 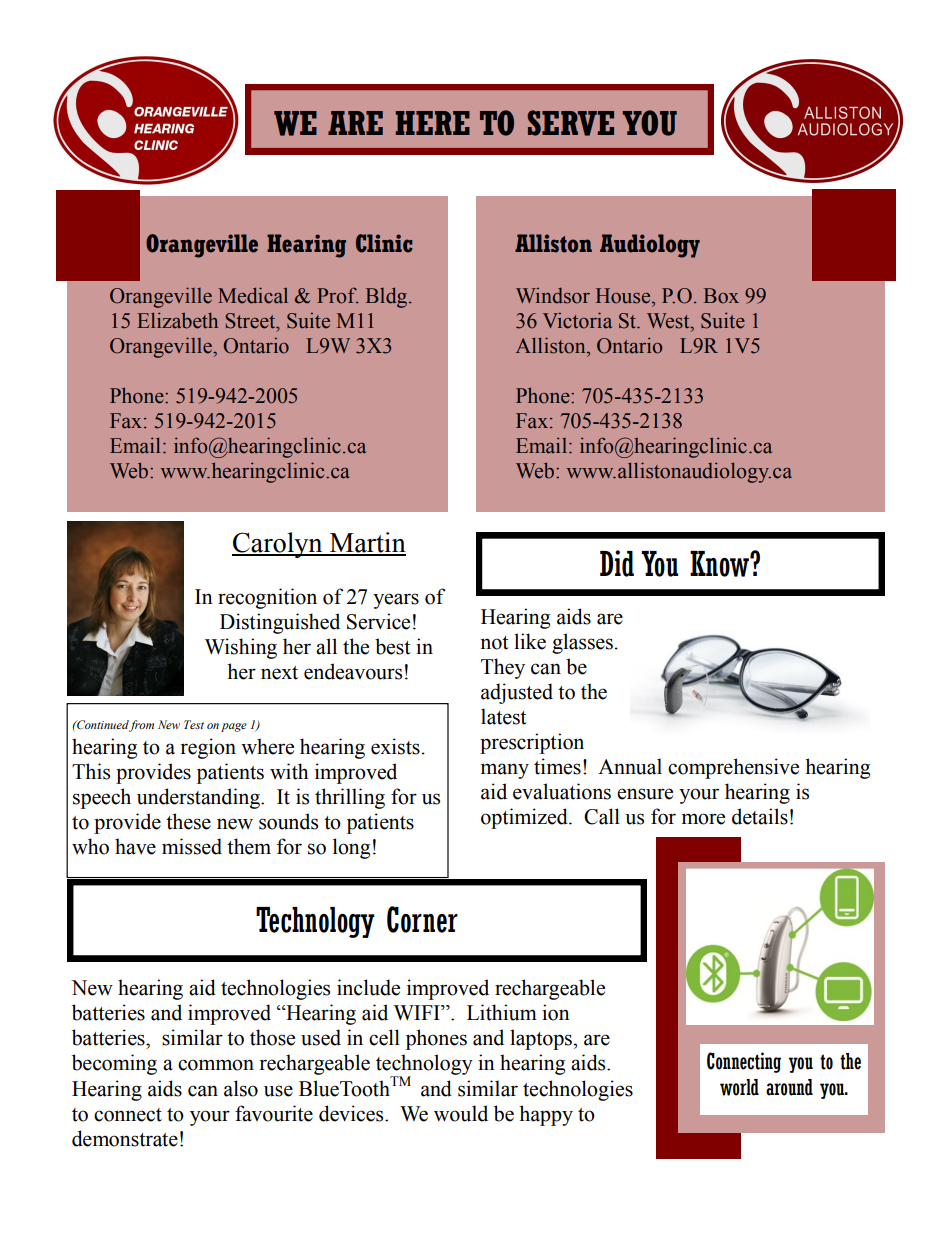 I want to click on world, so click(x=739, y=1087).
